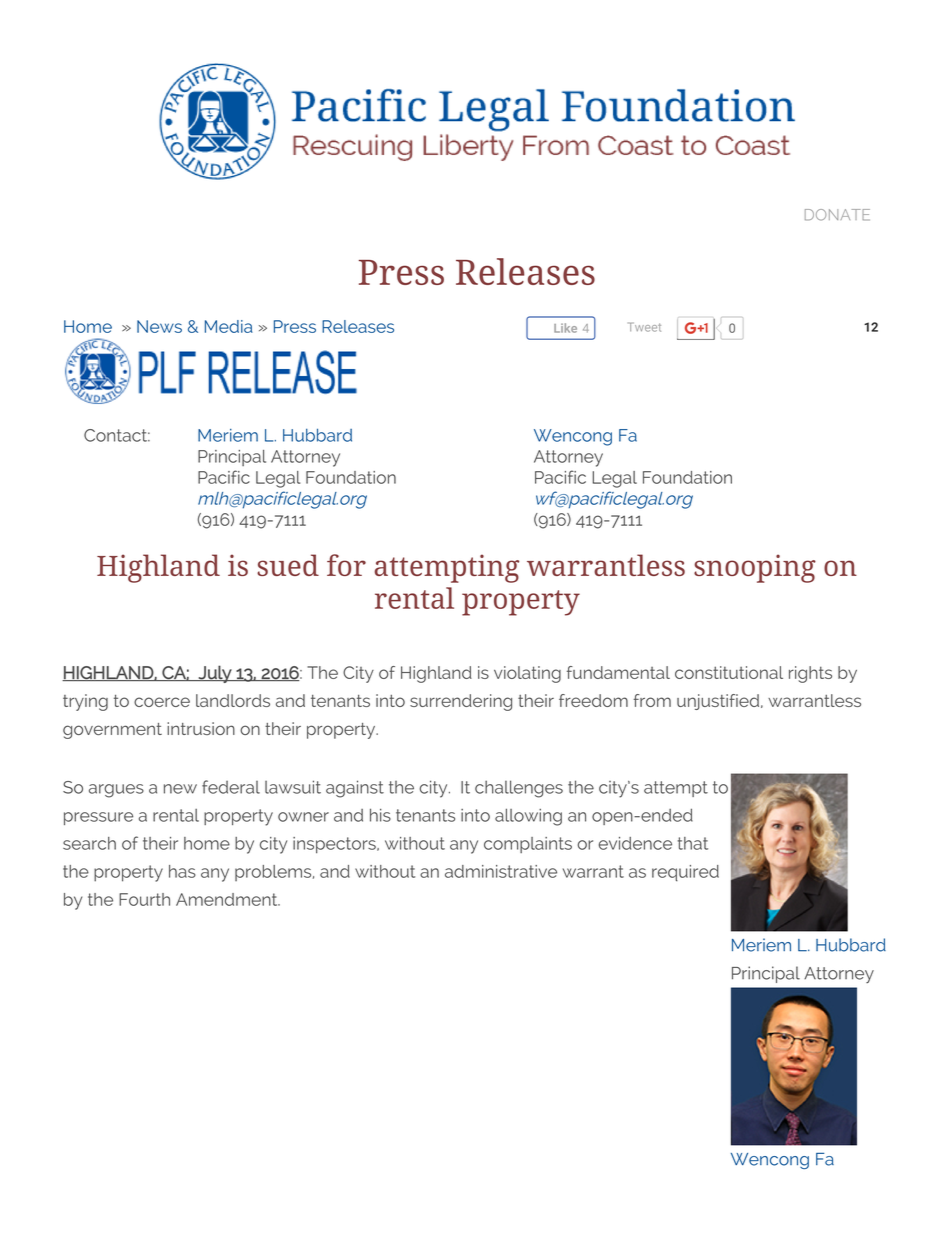  I want to click on DONATE, so click(837, 215).
